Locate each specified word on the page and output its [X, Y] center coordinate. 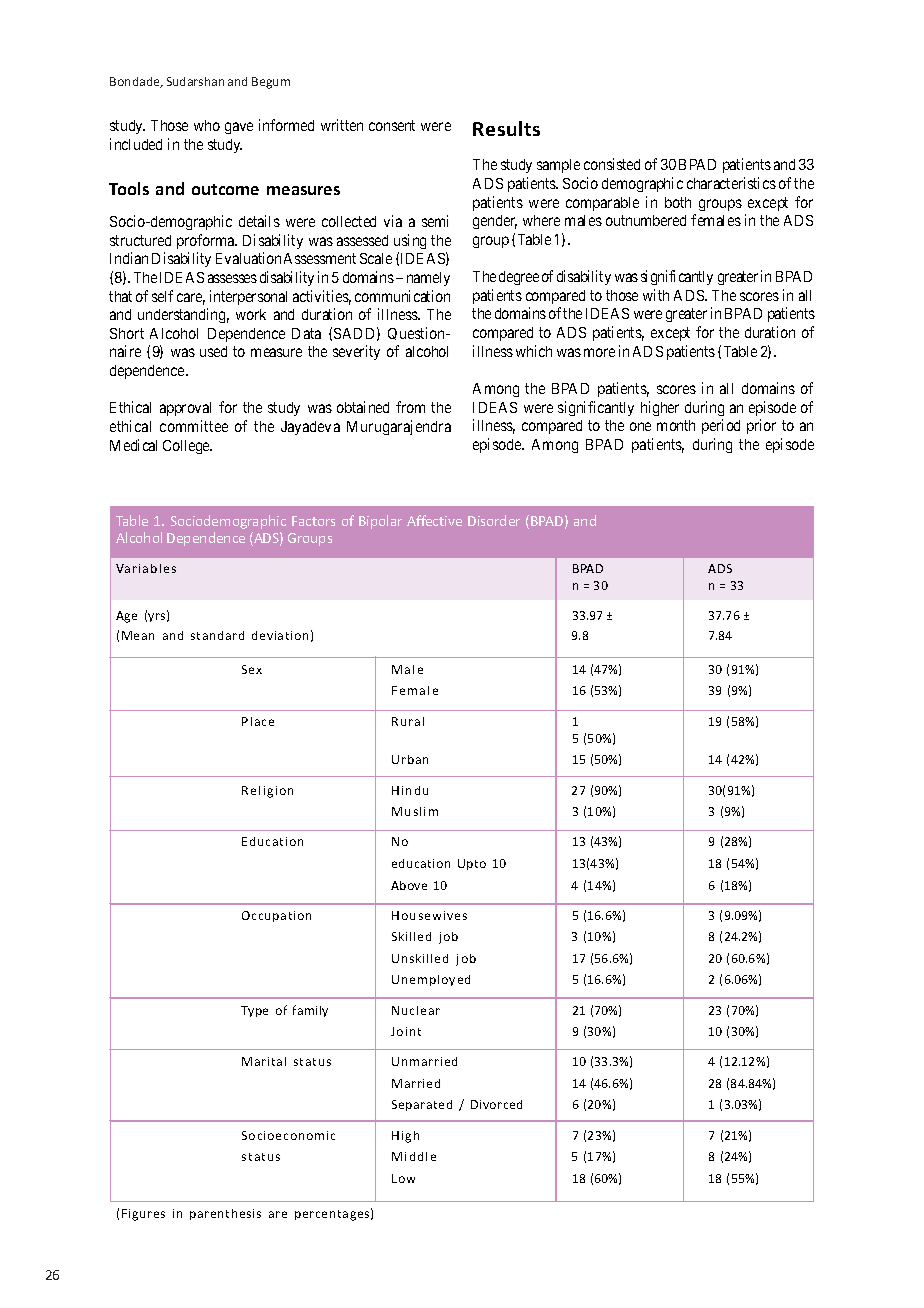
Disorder [494, 520]
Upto [472, 864]
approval [185, 409]
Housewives [429, 915]
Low [403, 1178]
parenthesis [225, 1214]
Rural [408, 721]
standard [217, 635]
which [534, 351]
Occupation [276, 916]
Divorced [496, 1104]
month [676, 425]
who [207, 125]
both [678, 202]
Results [506, 128]
